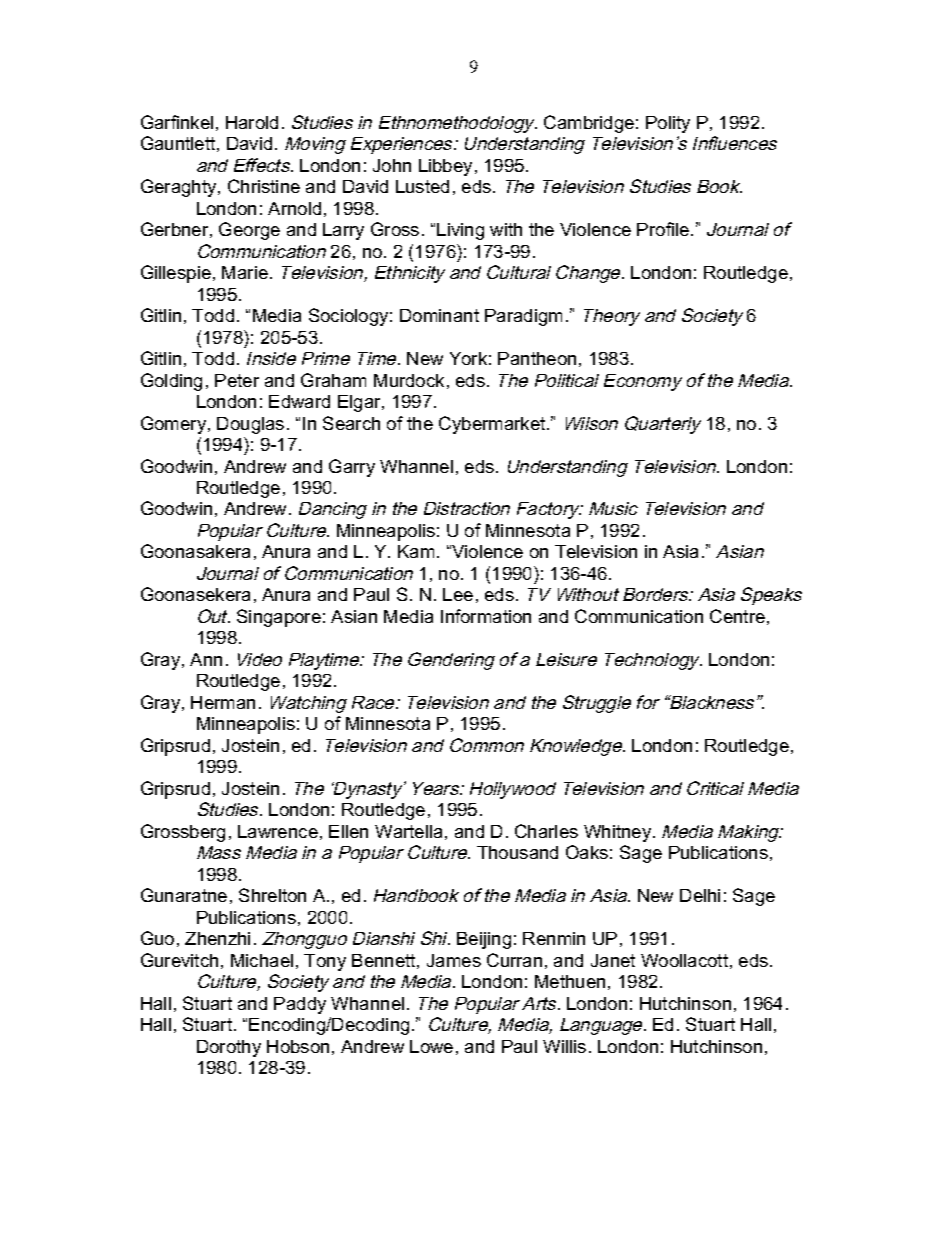  What do you see at coordinates (445, 167) in the page?
I see `Libbey` at bounding box center [445, 167].
